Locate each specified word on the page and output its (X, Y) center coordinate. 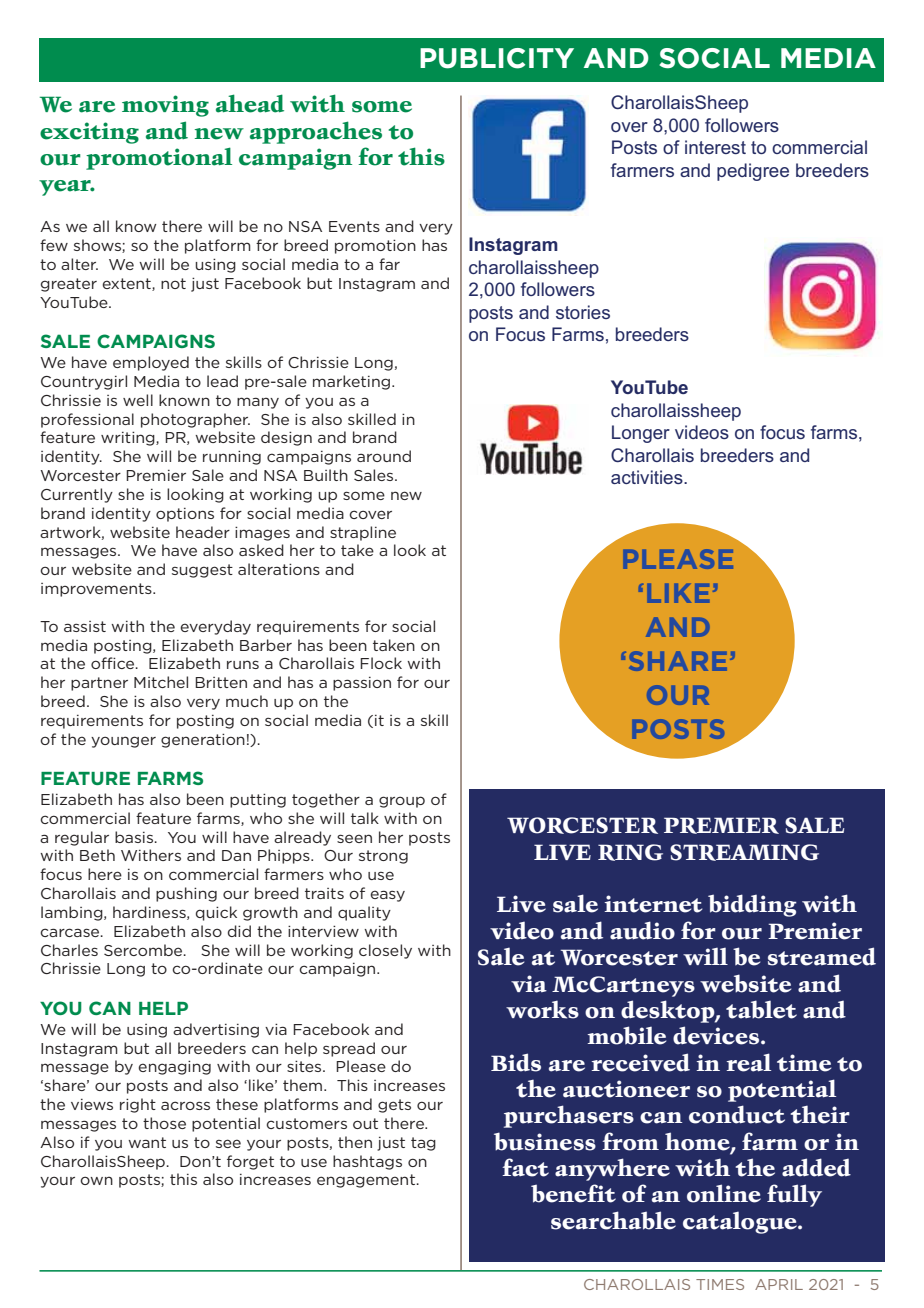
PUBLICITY (497, 58)
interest (715, 147)
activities (648, 477)
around (384, 456)
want (147, 1142)
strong (383, 857)
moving (165, 106)
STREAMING (744, 852)
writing (129, 438)
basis (135, 837)
